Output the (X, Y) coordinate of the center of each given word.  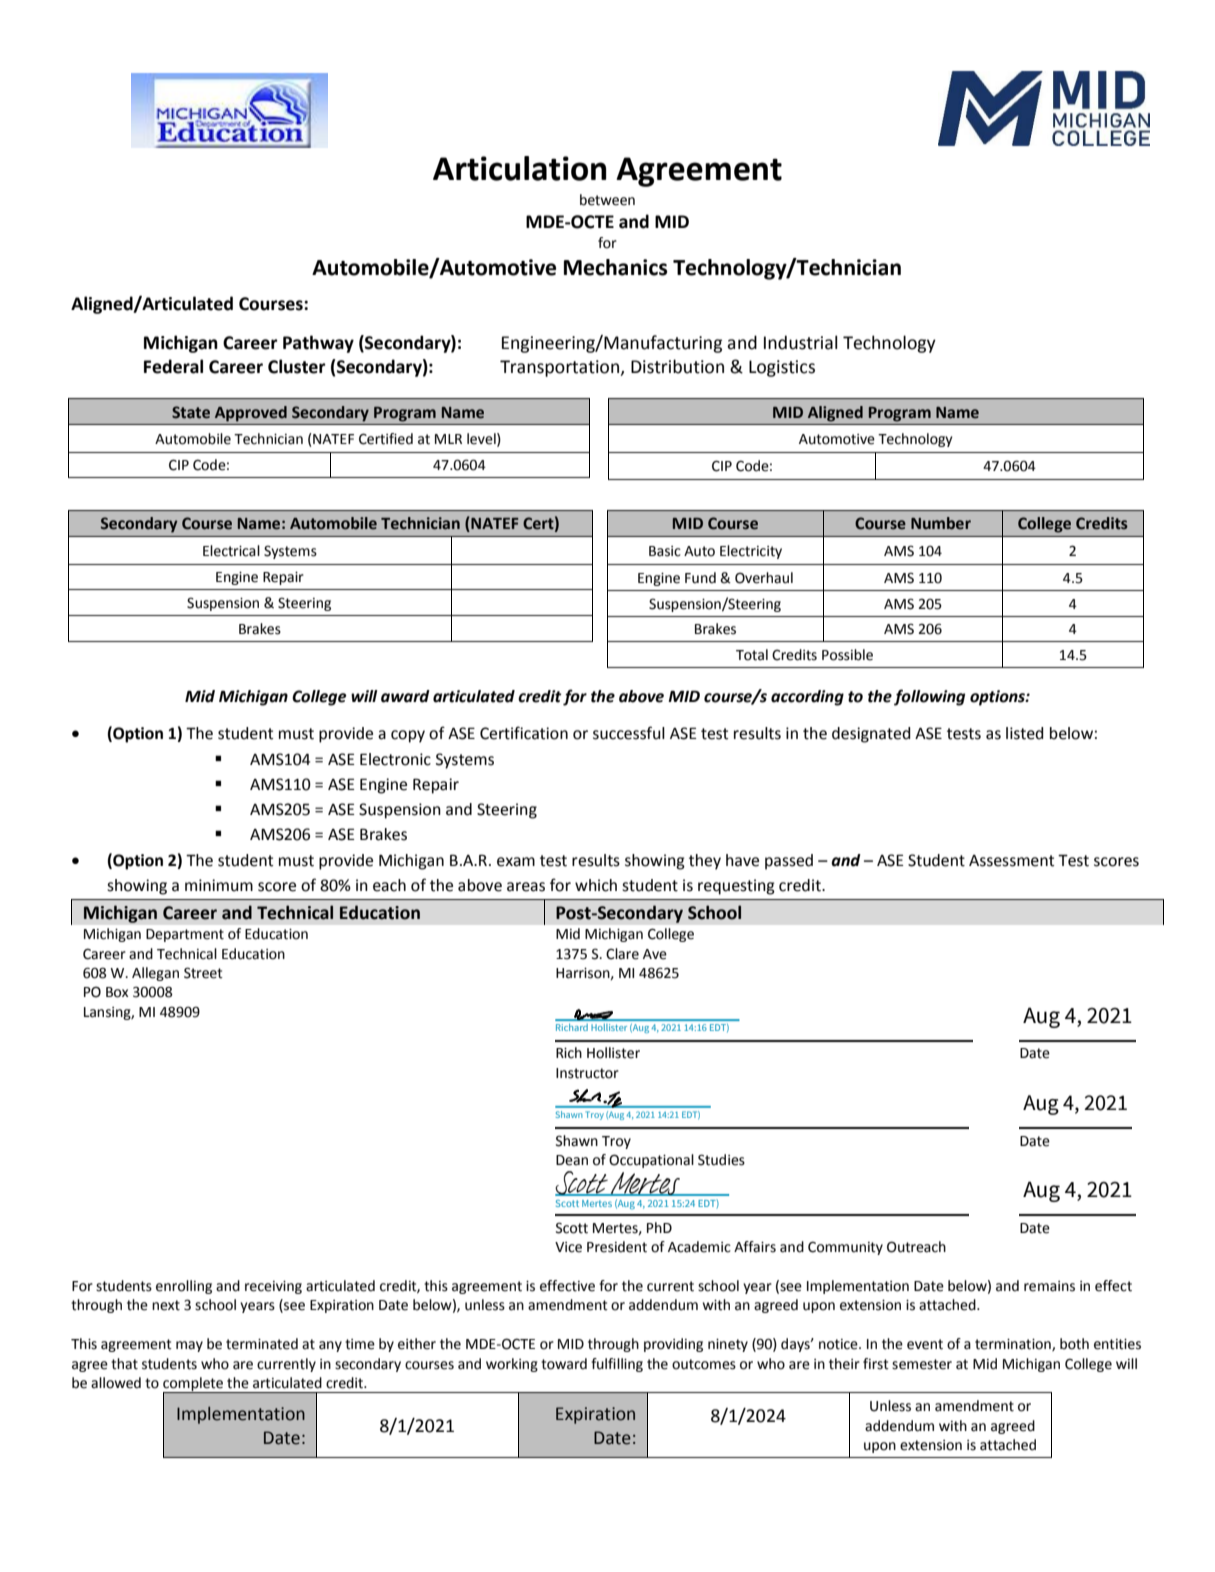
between (607, 200)
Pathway (318, 344)
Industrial (800, 342)
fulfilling (617, 1365)
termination (1014, 1345)
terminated (262, 1344)
